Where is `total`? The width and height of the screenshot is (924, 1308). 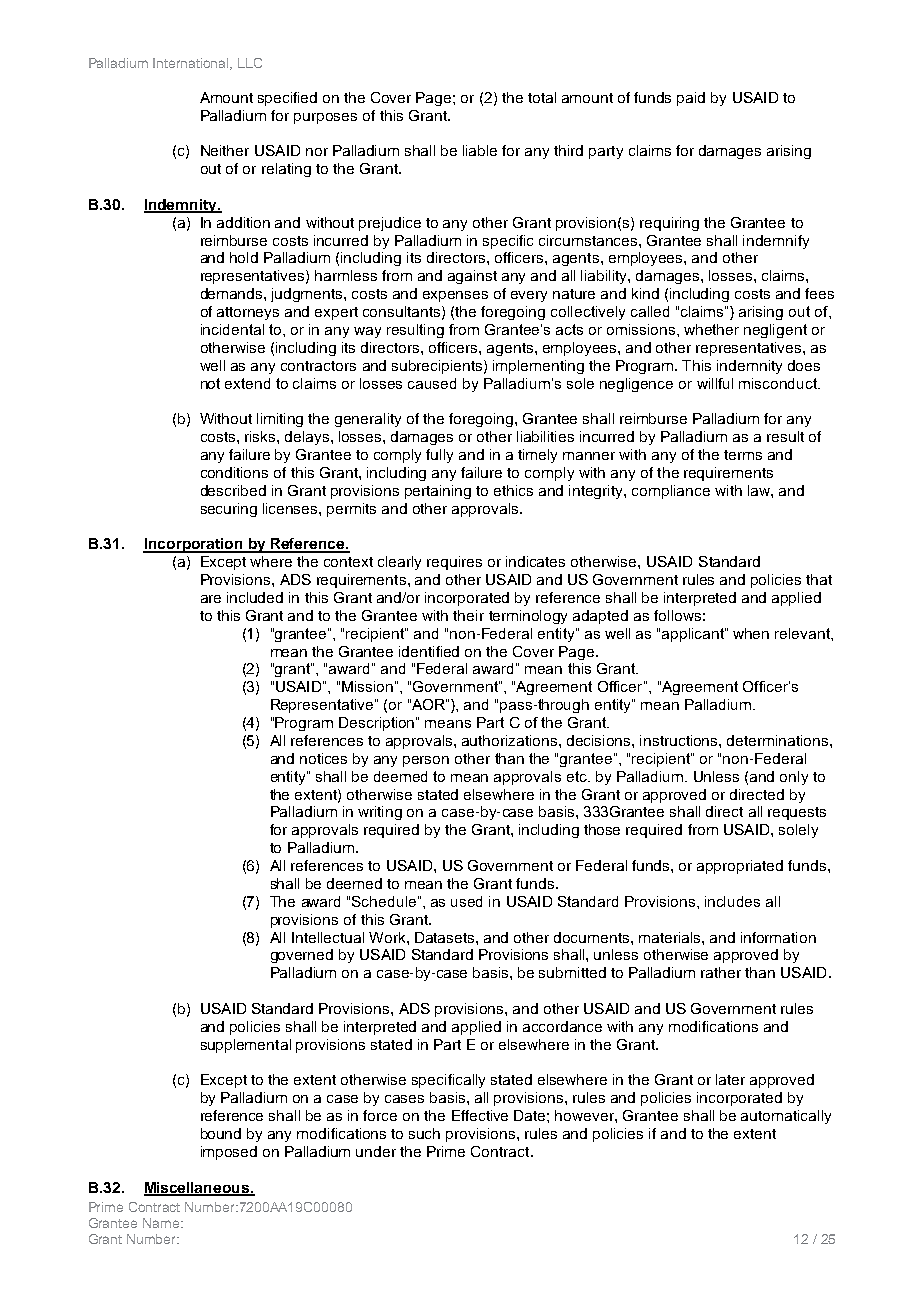 total is located at coordinates (542, 97).
